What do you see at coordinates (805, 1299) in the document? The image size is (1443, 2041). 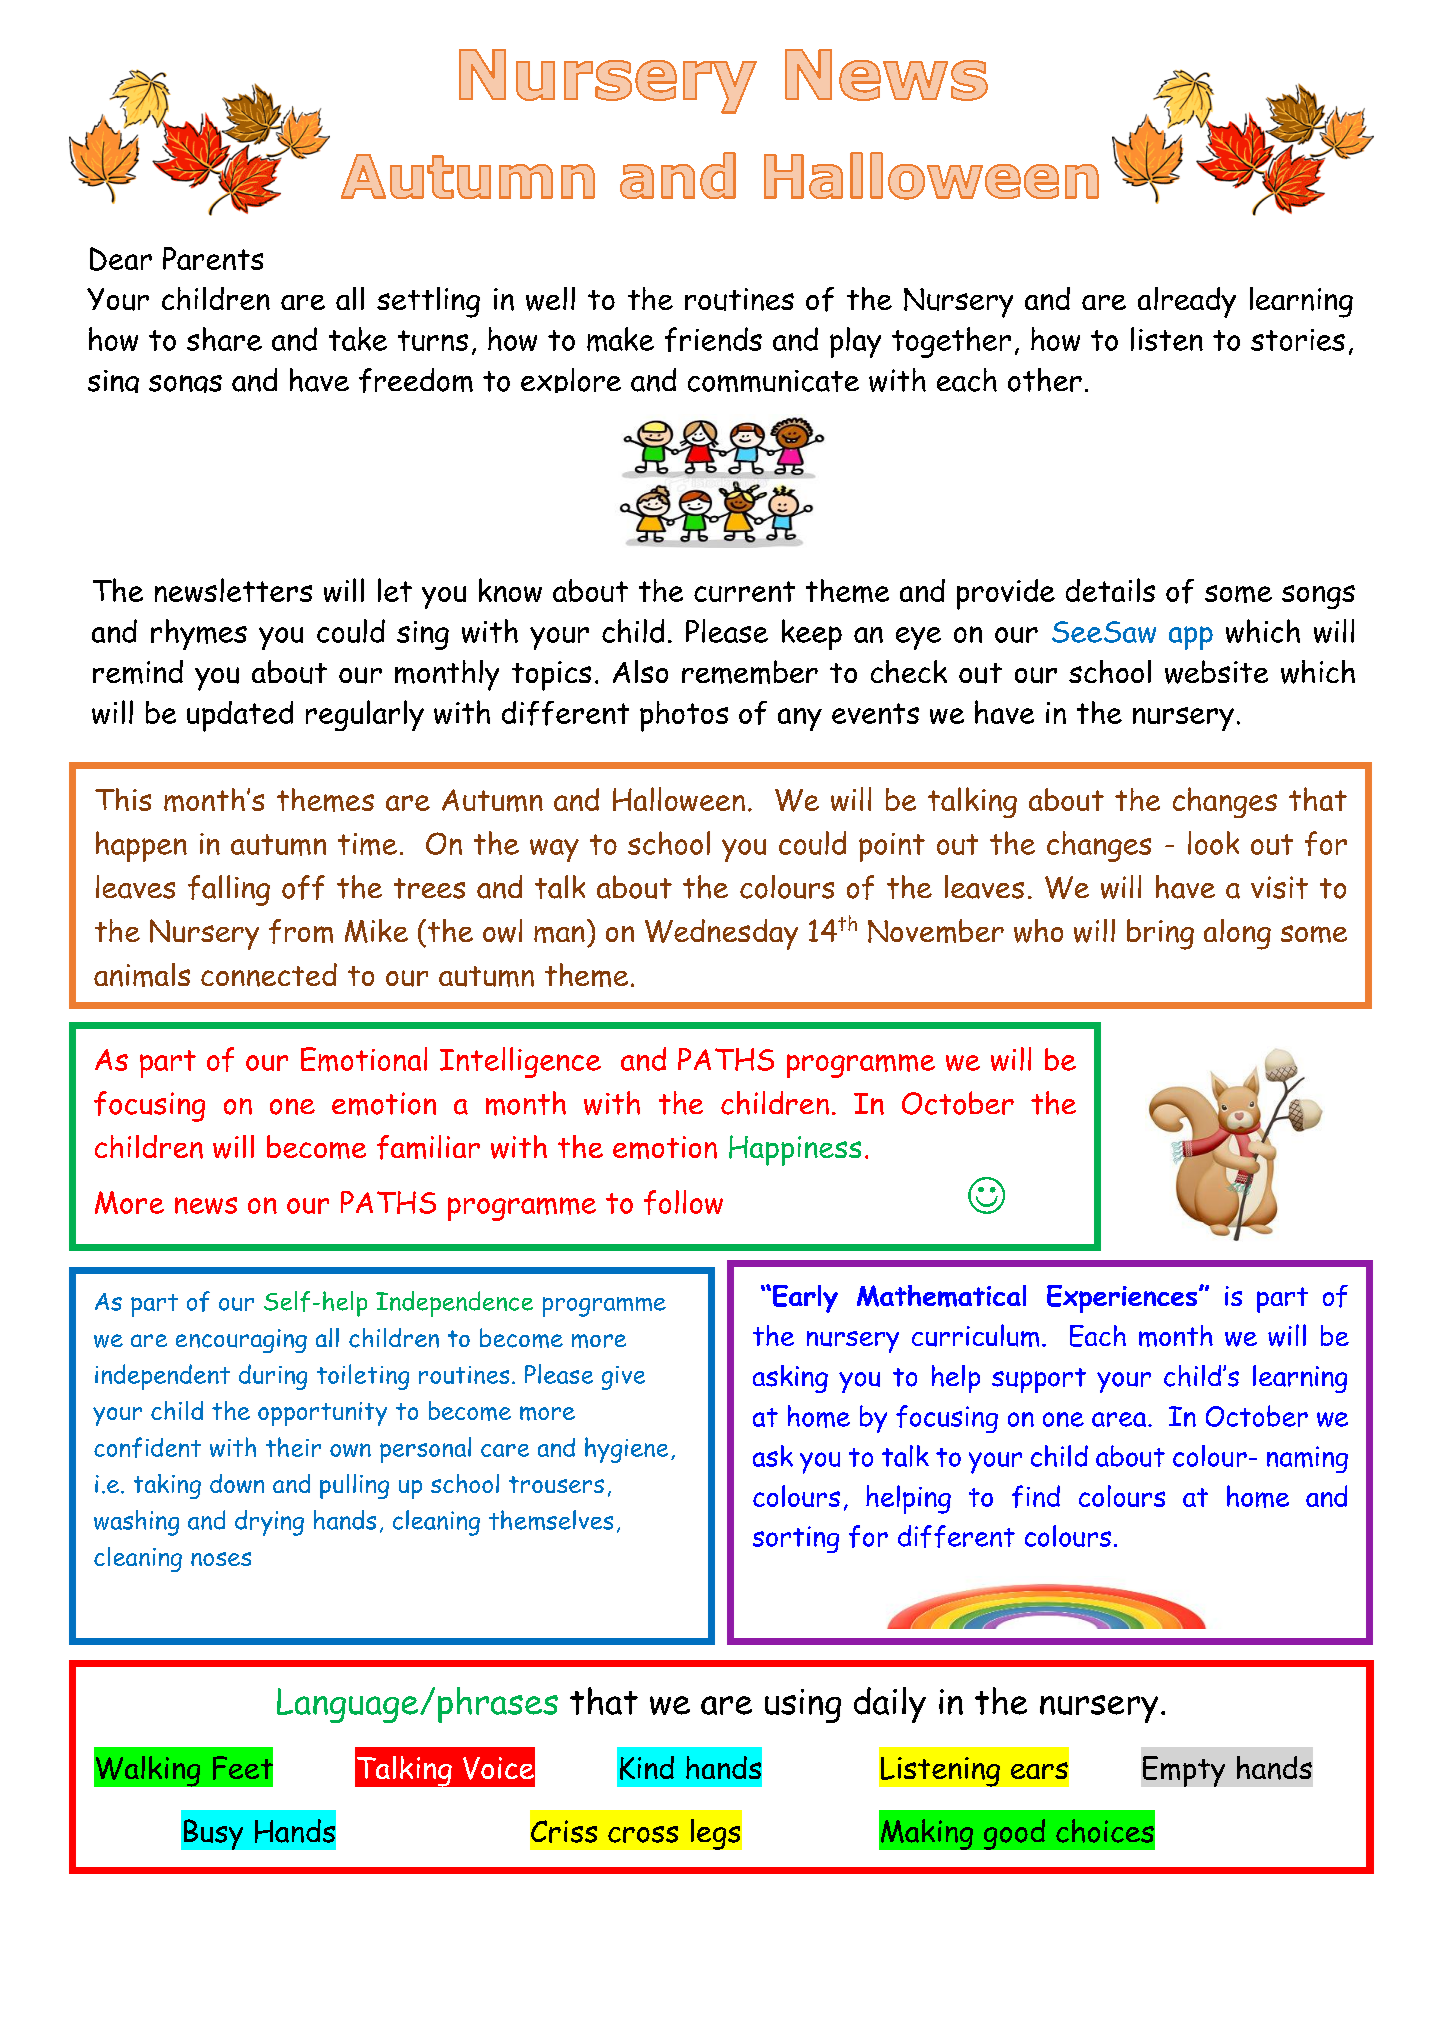 I see `Early` at bounding box center [805, 1299].
